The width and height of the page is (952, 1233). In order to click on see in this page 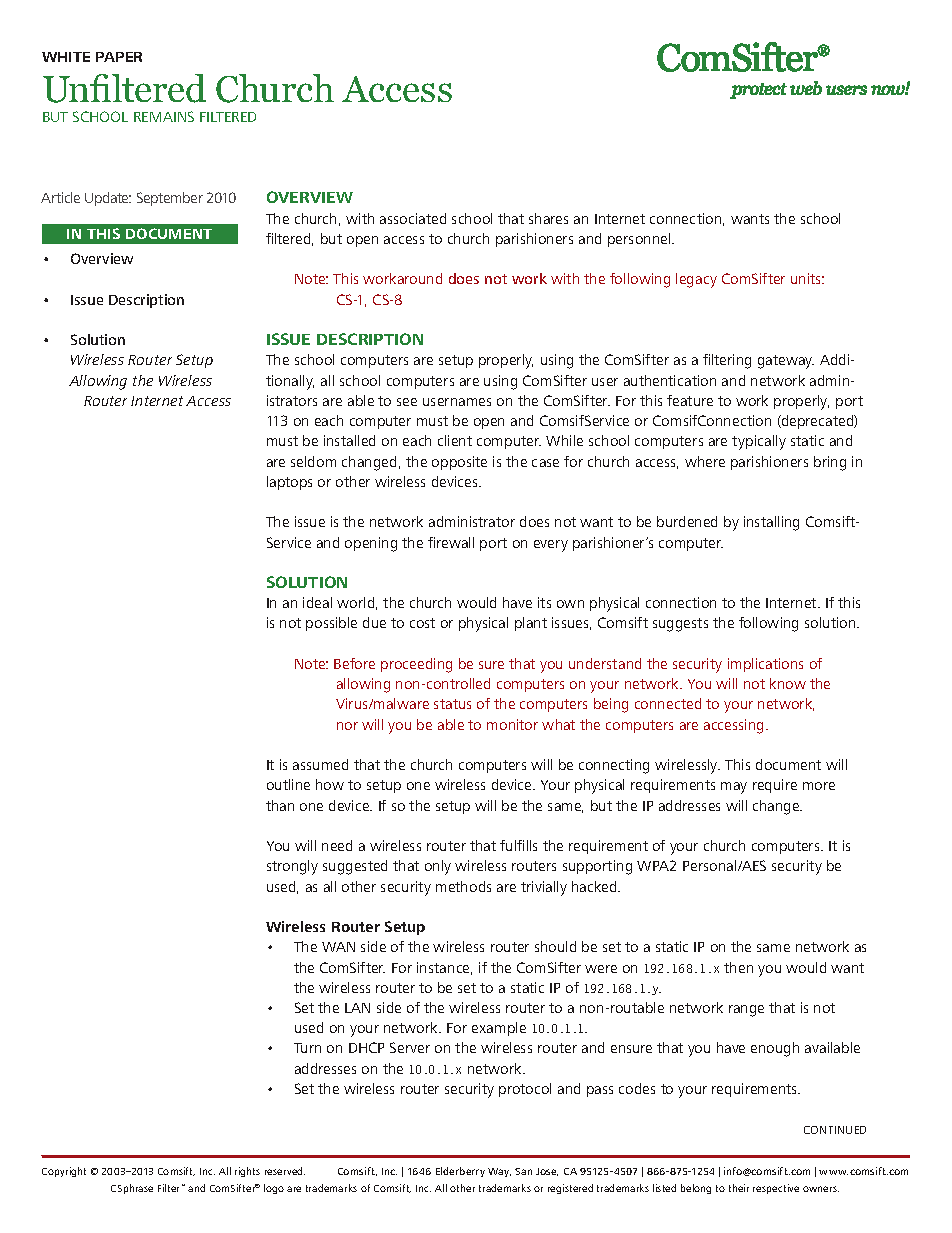, I will do `click(407, 402)`.
